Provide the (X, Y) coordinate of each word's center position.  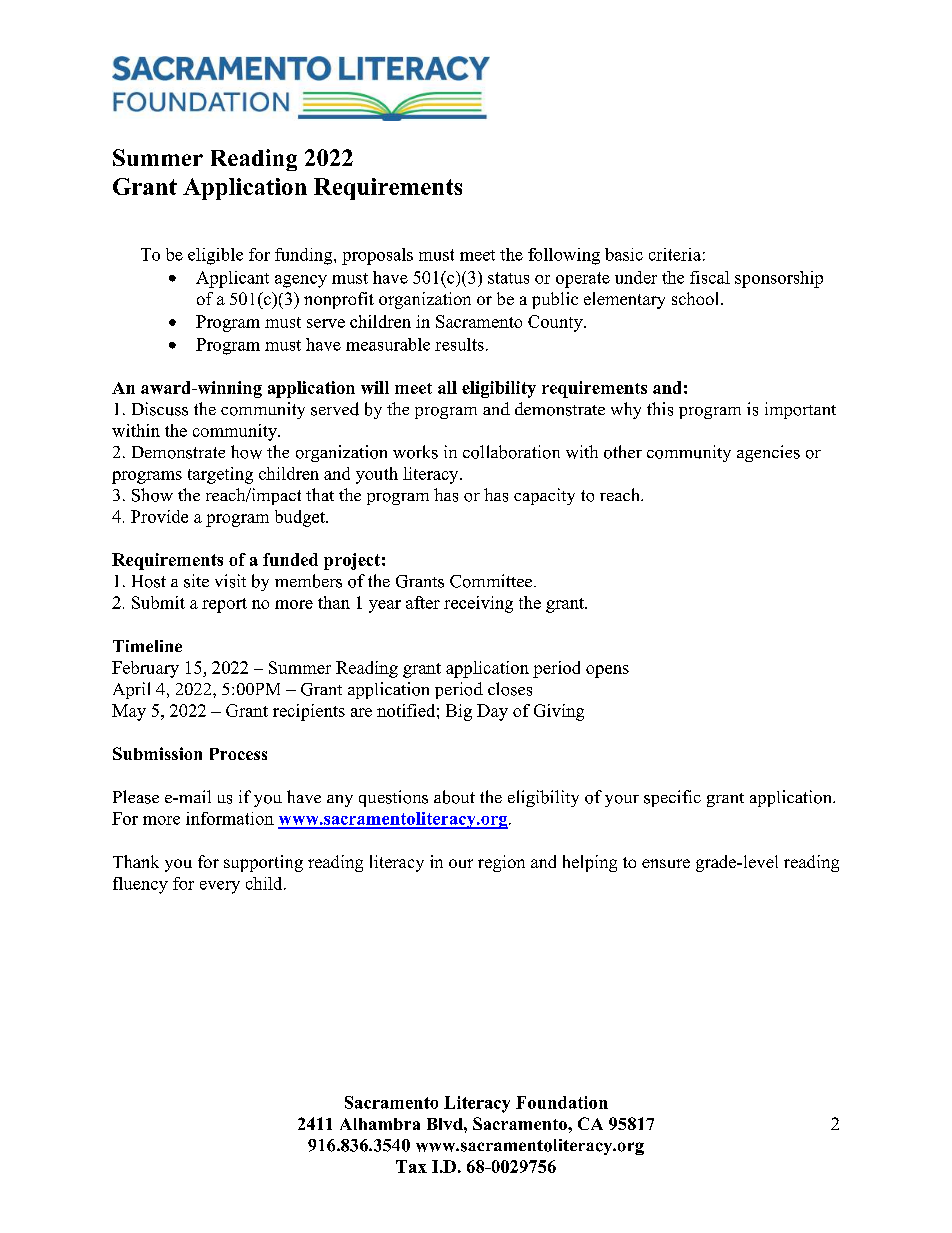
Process (238, 754)
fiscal (710, 277)
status (508, 278)
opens (607, 671)
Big (459, 712)
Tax (411, 1166)
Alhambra (380, 1124)
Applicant (232, 279)
